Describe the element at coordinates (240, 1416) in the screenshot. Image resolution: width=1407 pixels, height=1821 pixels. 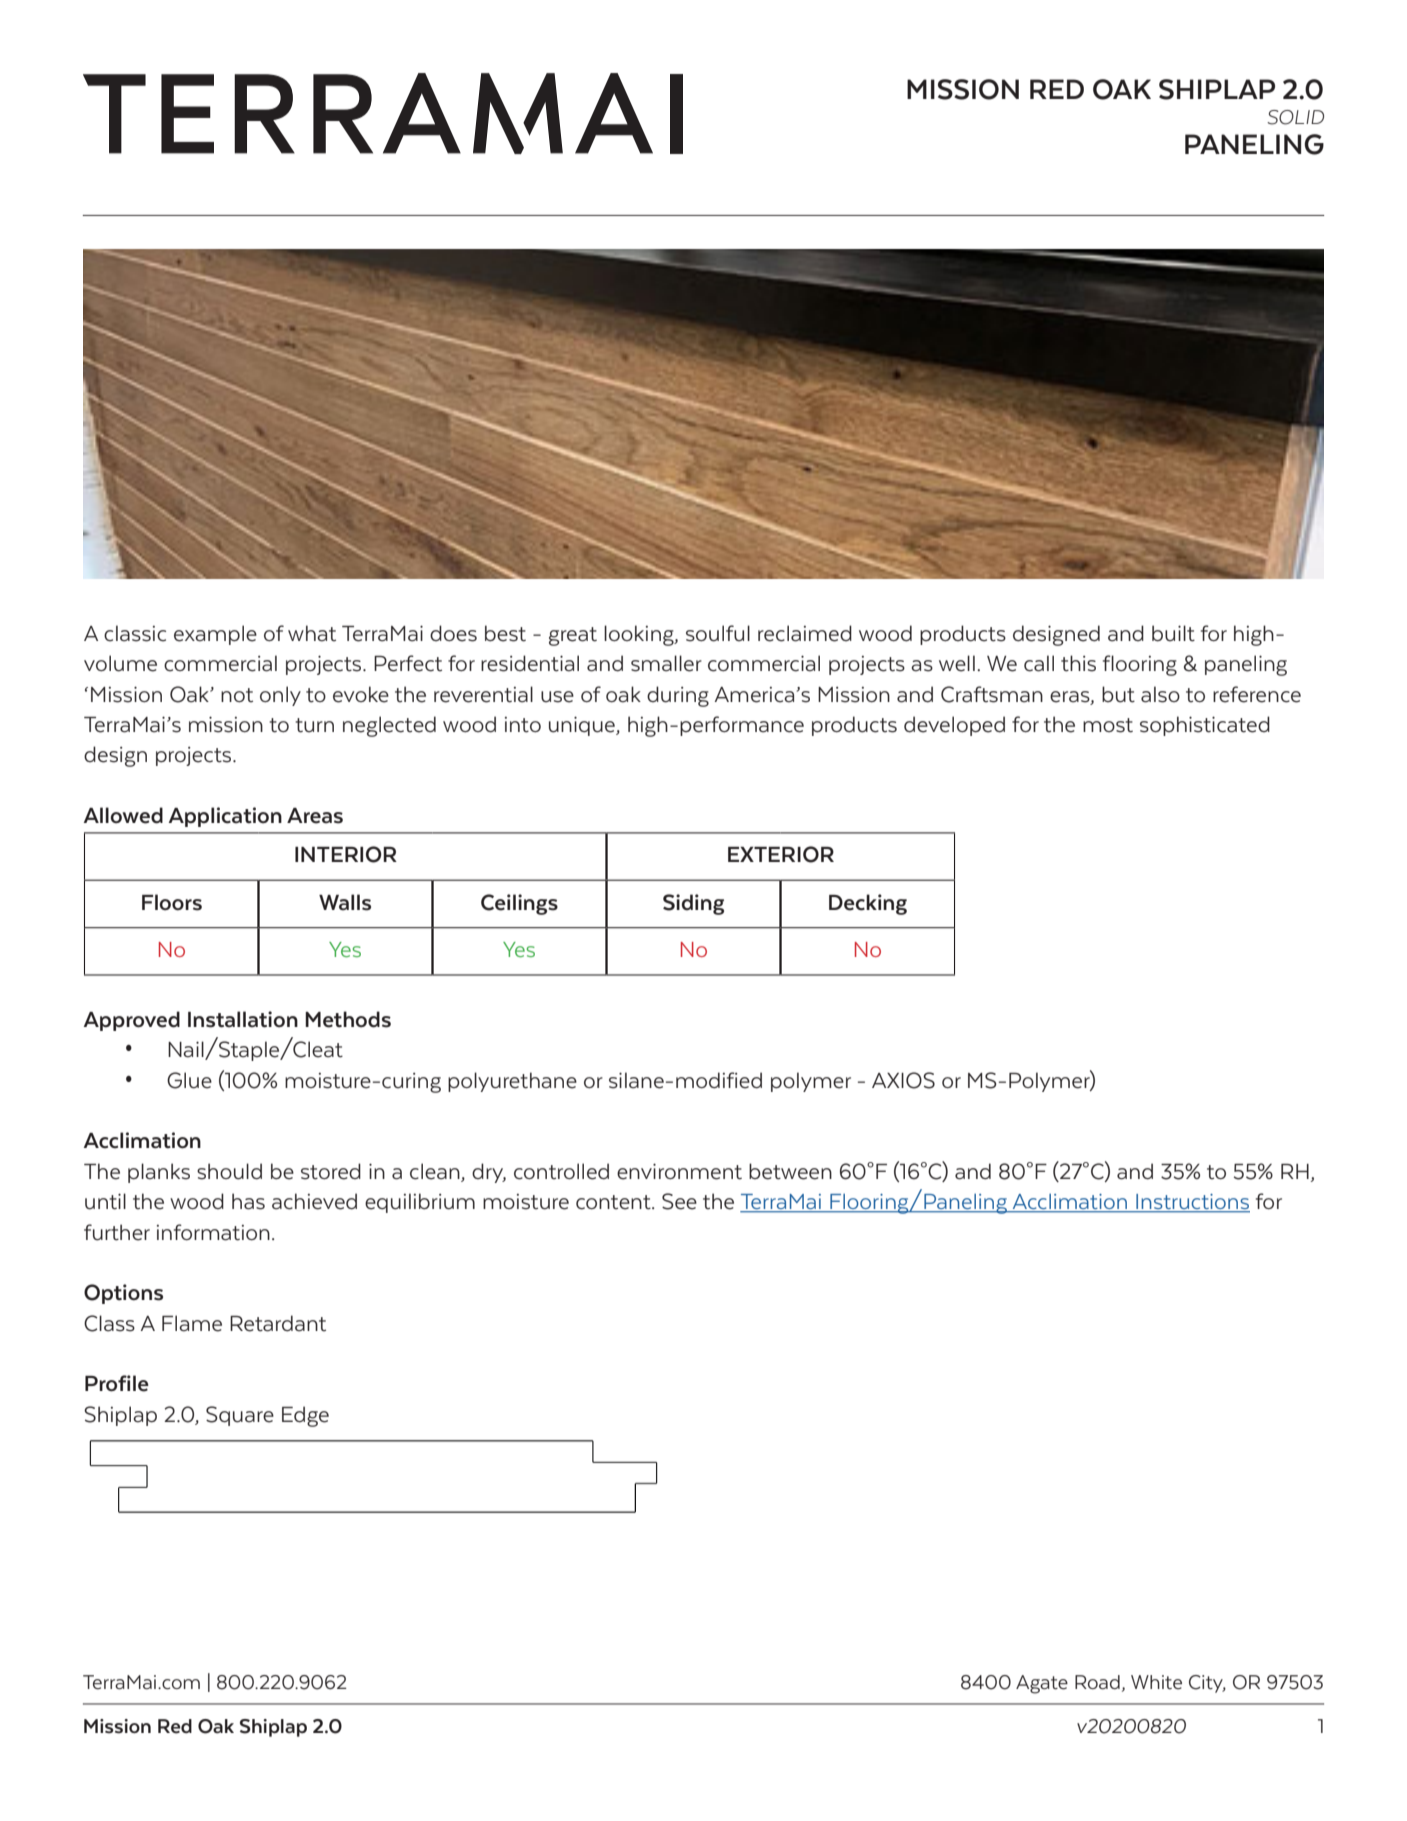
I see `Square` at that location.
